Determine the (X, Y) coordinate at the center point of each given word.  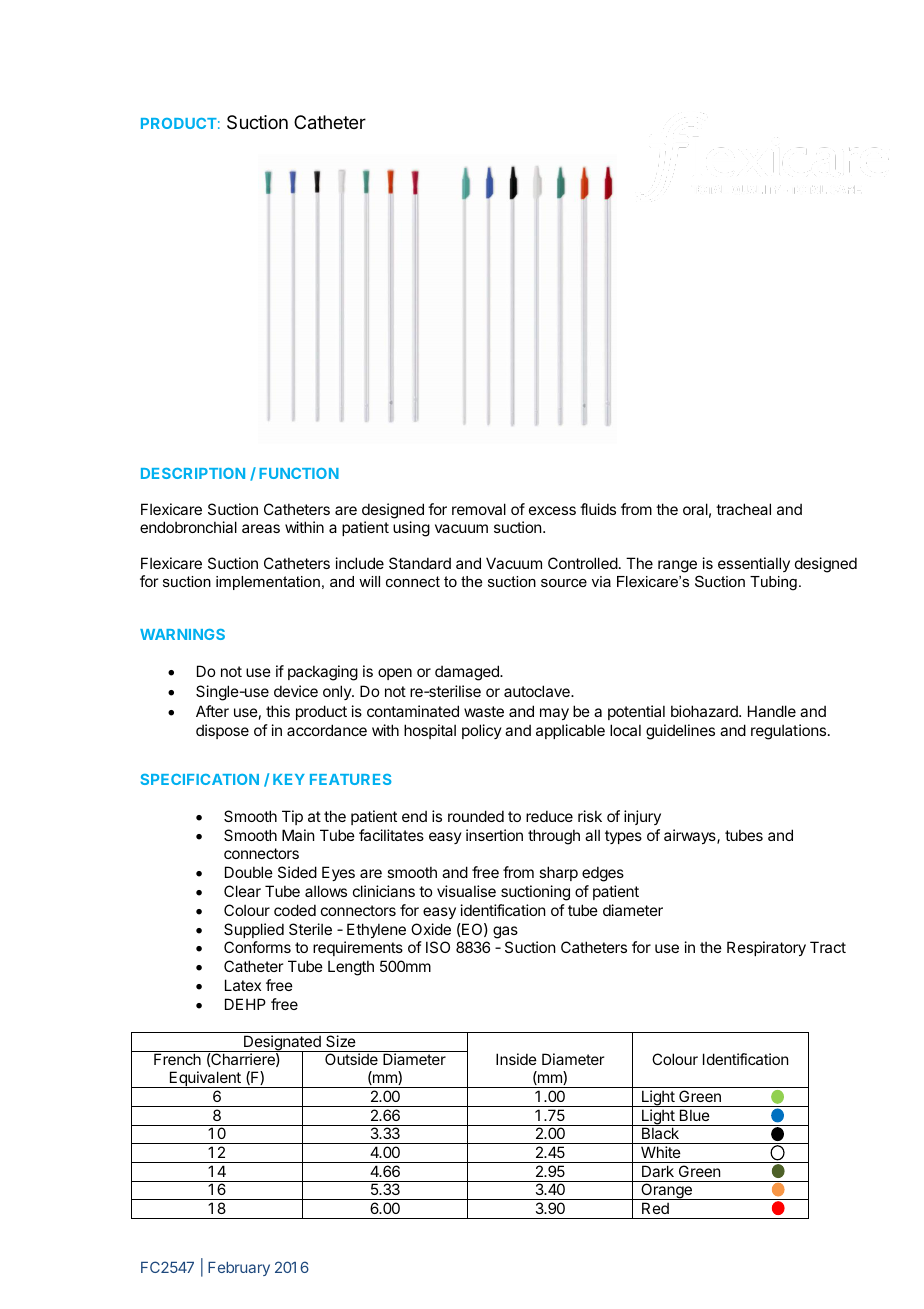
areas (261, 528)
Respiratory (766, 948)
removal (479, 509)
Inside (516, 1059)
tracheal (743, 509)
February (239, 1269)
